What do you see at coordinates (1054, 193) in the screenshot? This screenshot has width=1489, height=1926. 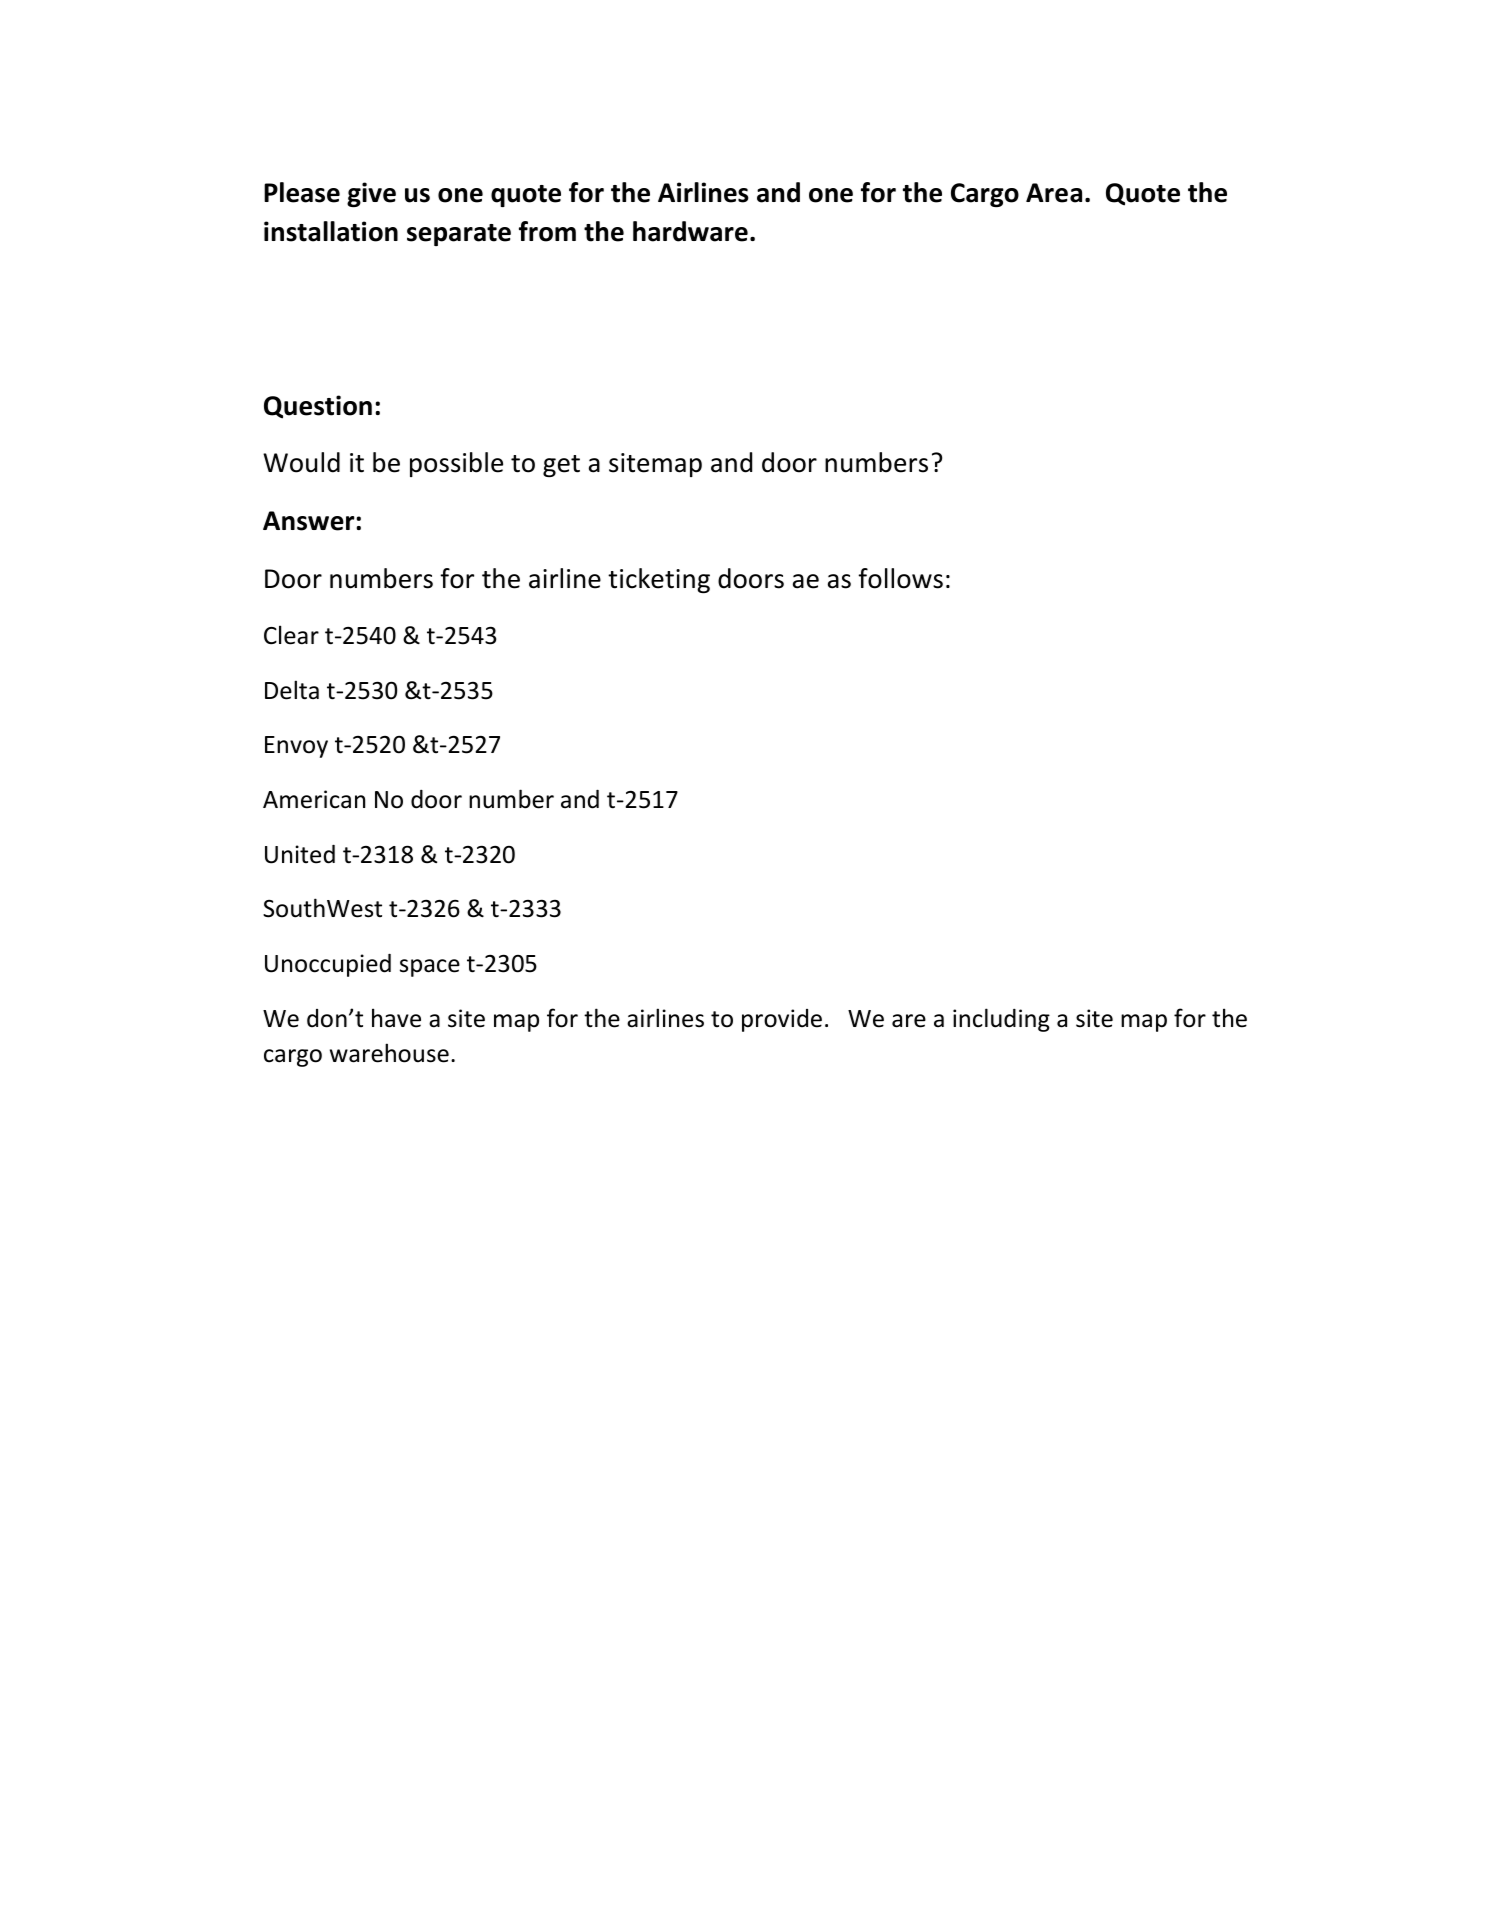 I see `Area` at bounding box center [1054, 193].
